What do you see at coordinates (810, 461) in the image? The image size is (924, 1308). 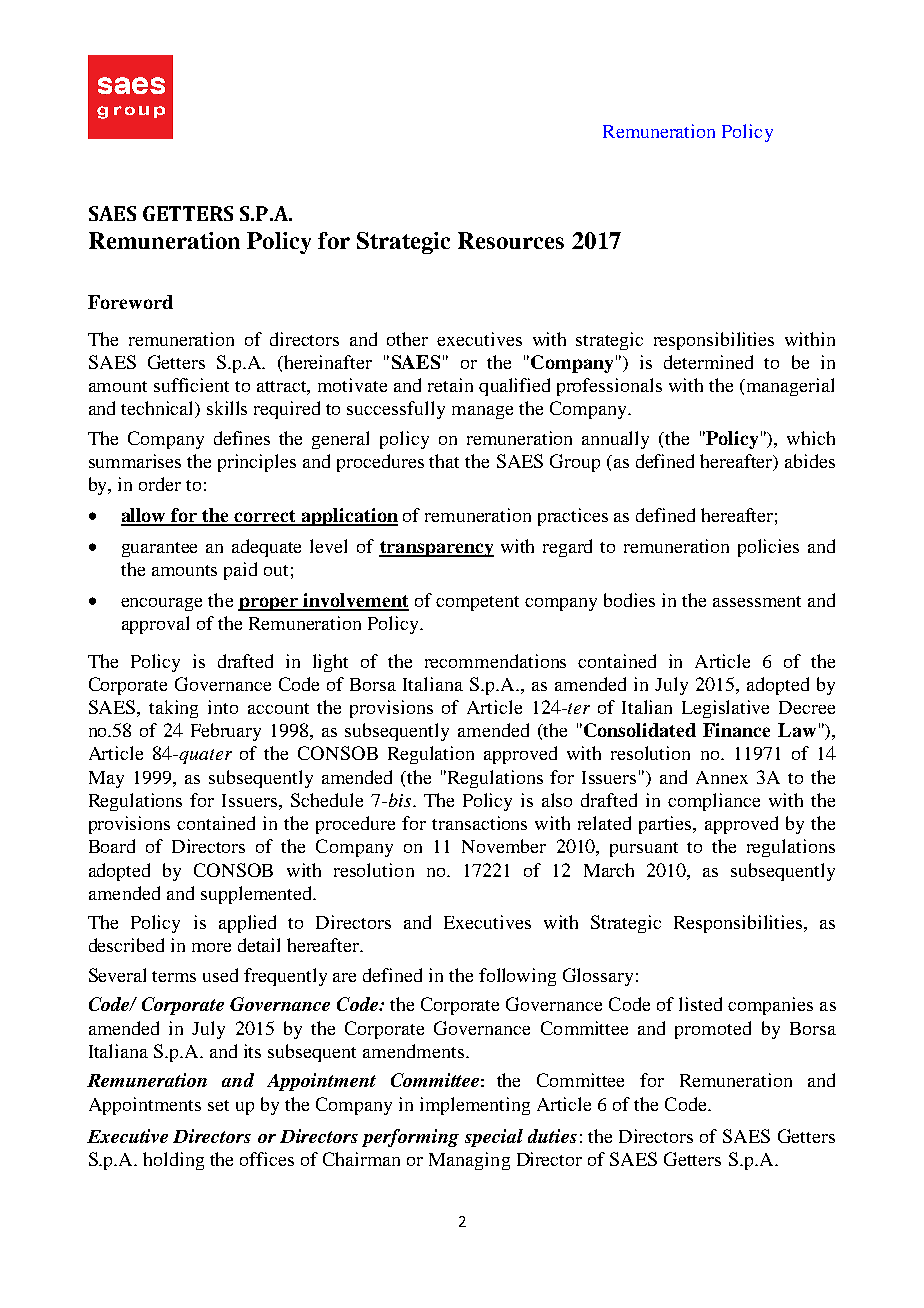 I see `abides` at bounding box center [810, 461].
